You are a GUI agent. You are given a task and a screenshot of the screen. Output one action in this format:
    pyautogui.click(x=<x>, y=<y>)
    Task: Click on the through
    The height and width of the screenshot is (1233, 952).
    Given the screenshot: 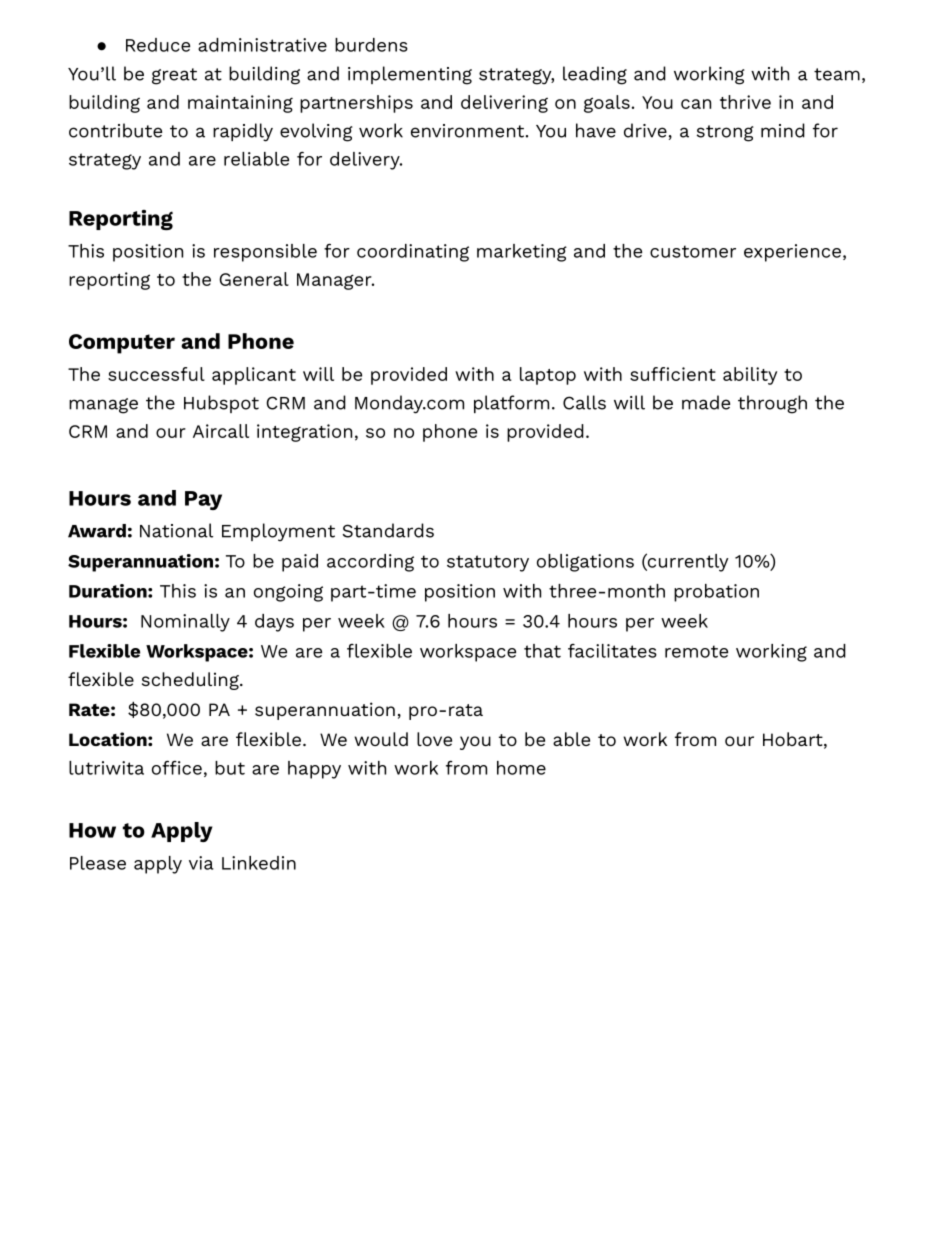 What is the action you would take?
    pyautogui.click(x=772, y=404)
